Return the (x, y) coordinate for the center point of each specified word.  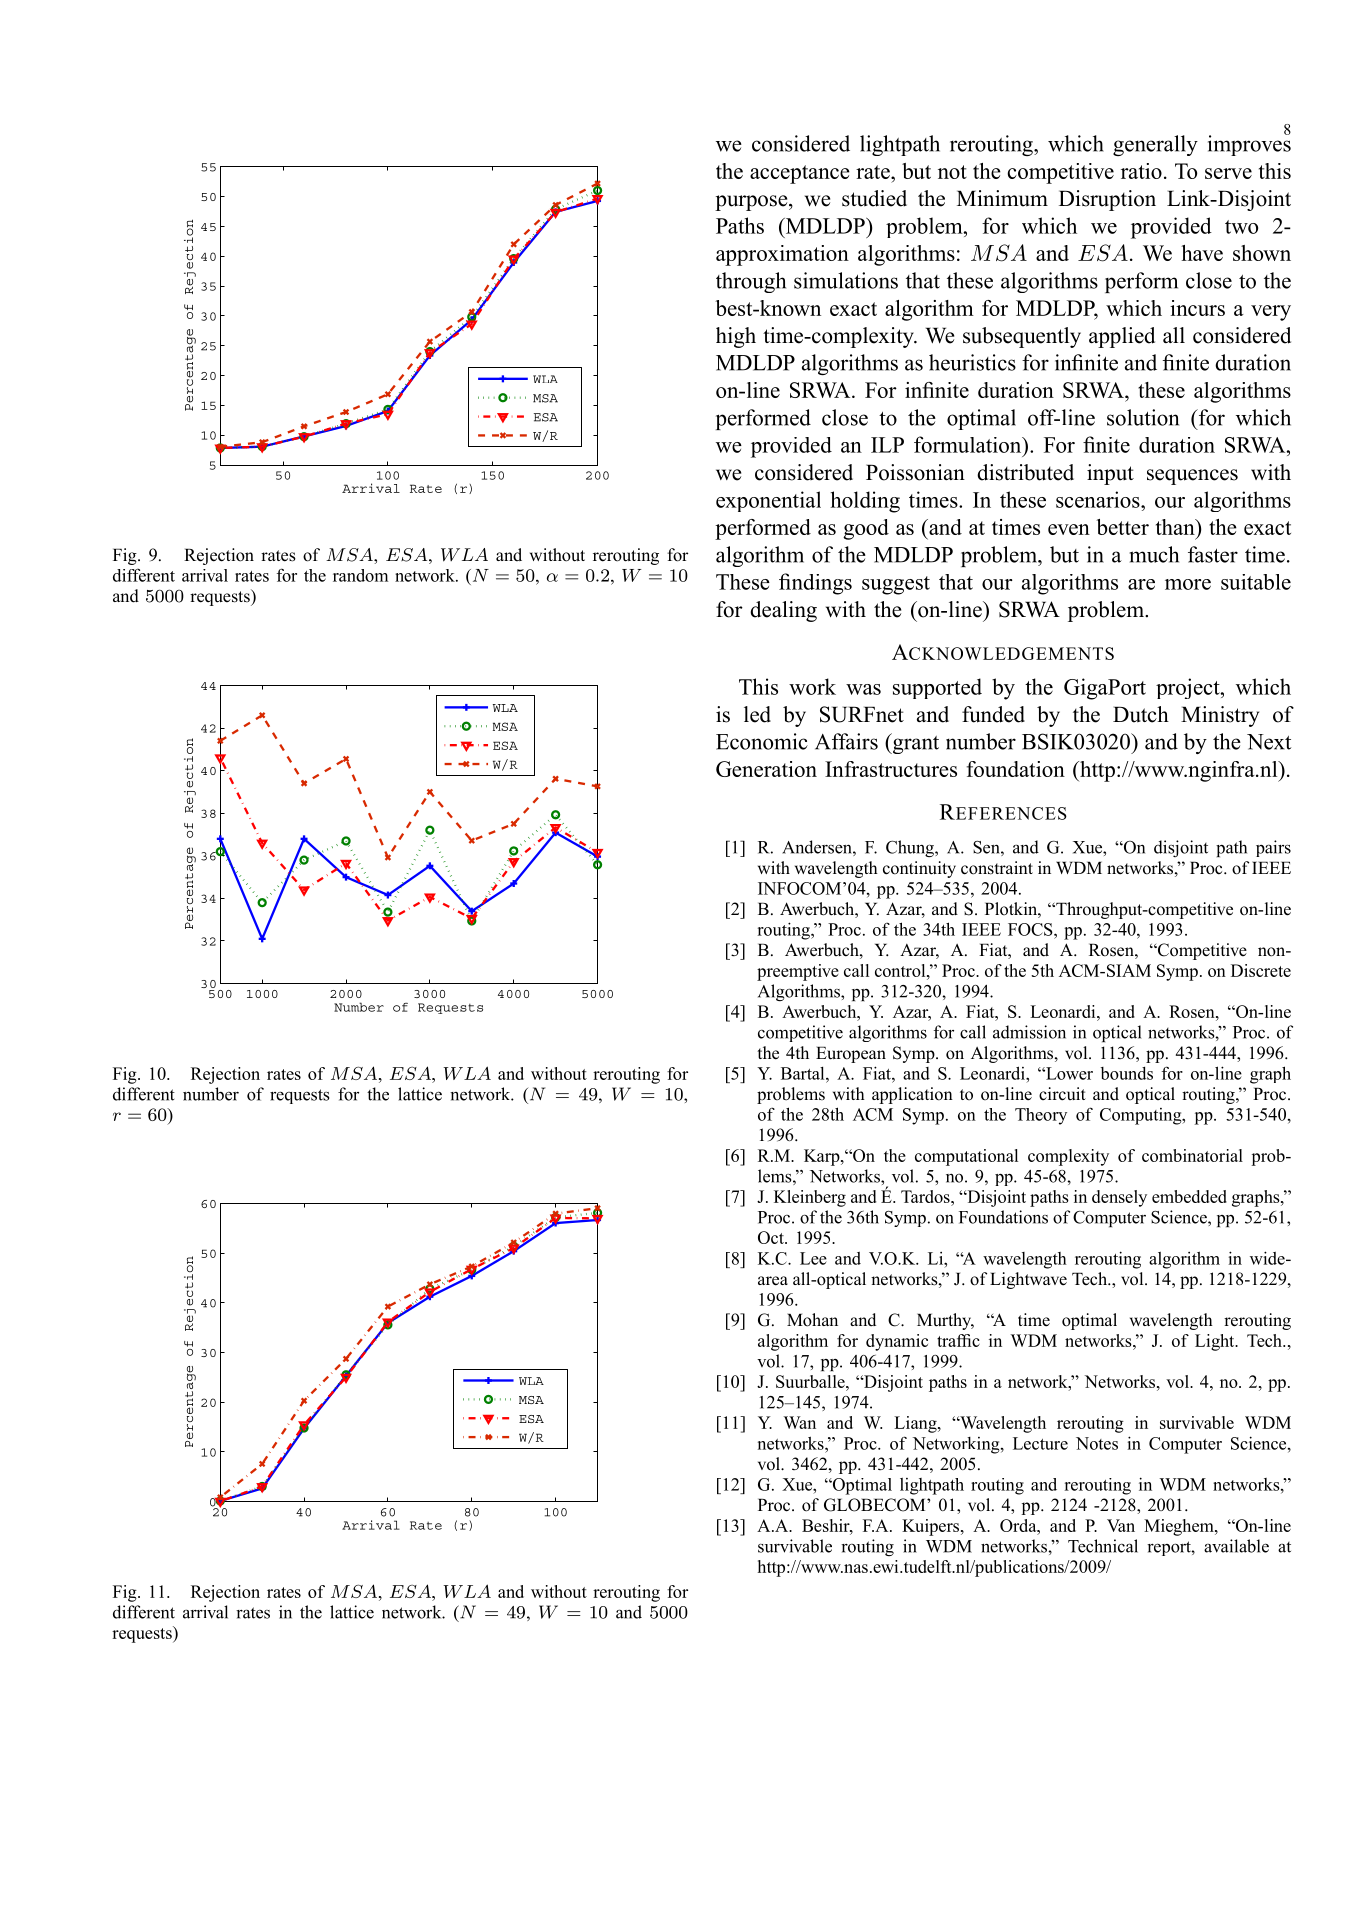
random (360, 575)
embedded (1189, 1196)
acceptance (800, 174)
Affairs (846, 741)
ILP (887, 445)
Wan (799, 1422)
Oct (772, 1237)
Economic (762, 741)
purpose (752, 203)
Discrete (1261, 970)
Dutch (1141, 714)
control (901, 970)
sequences (1192, 477)
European (851, 1054)
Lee (813, 1258)
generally (1155, 145)
